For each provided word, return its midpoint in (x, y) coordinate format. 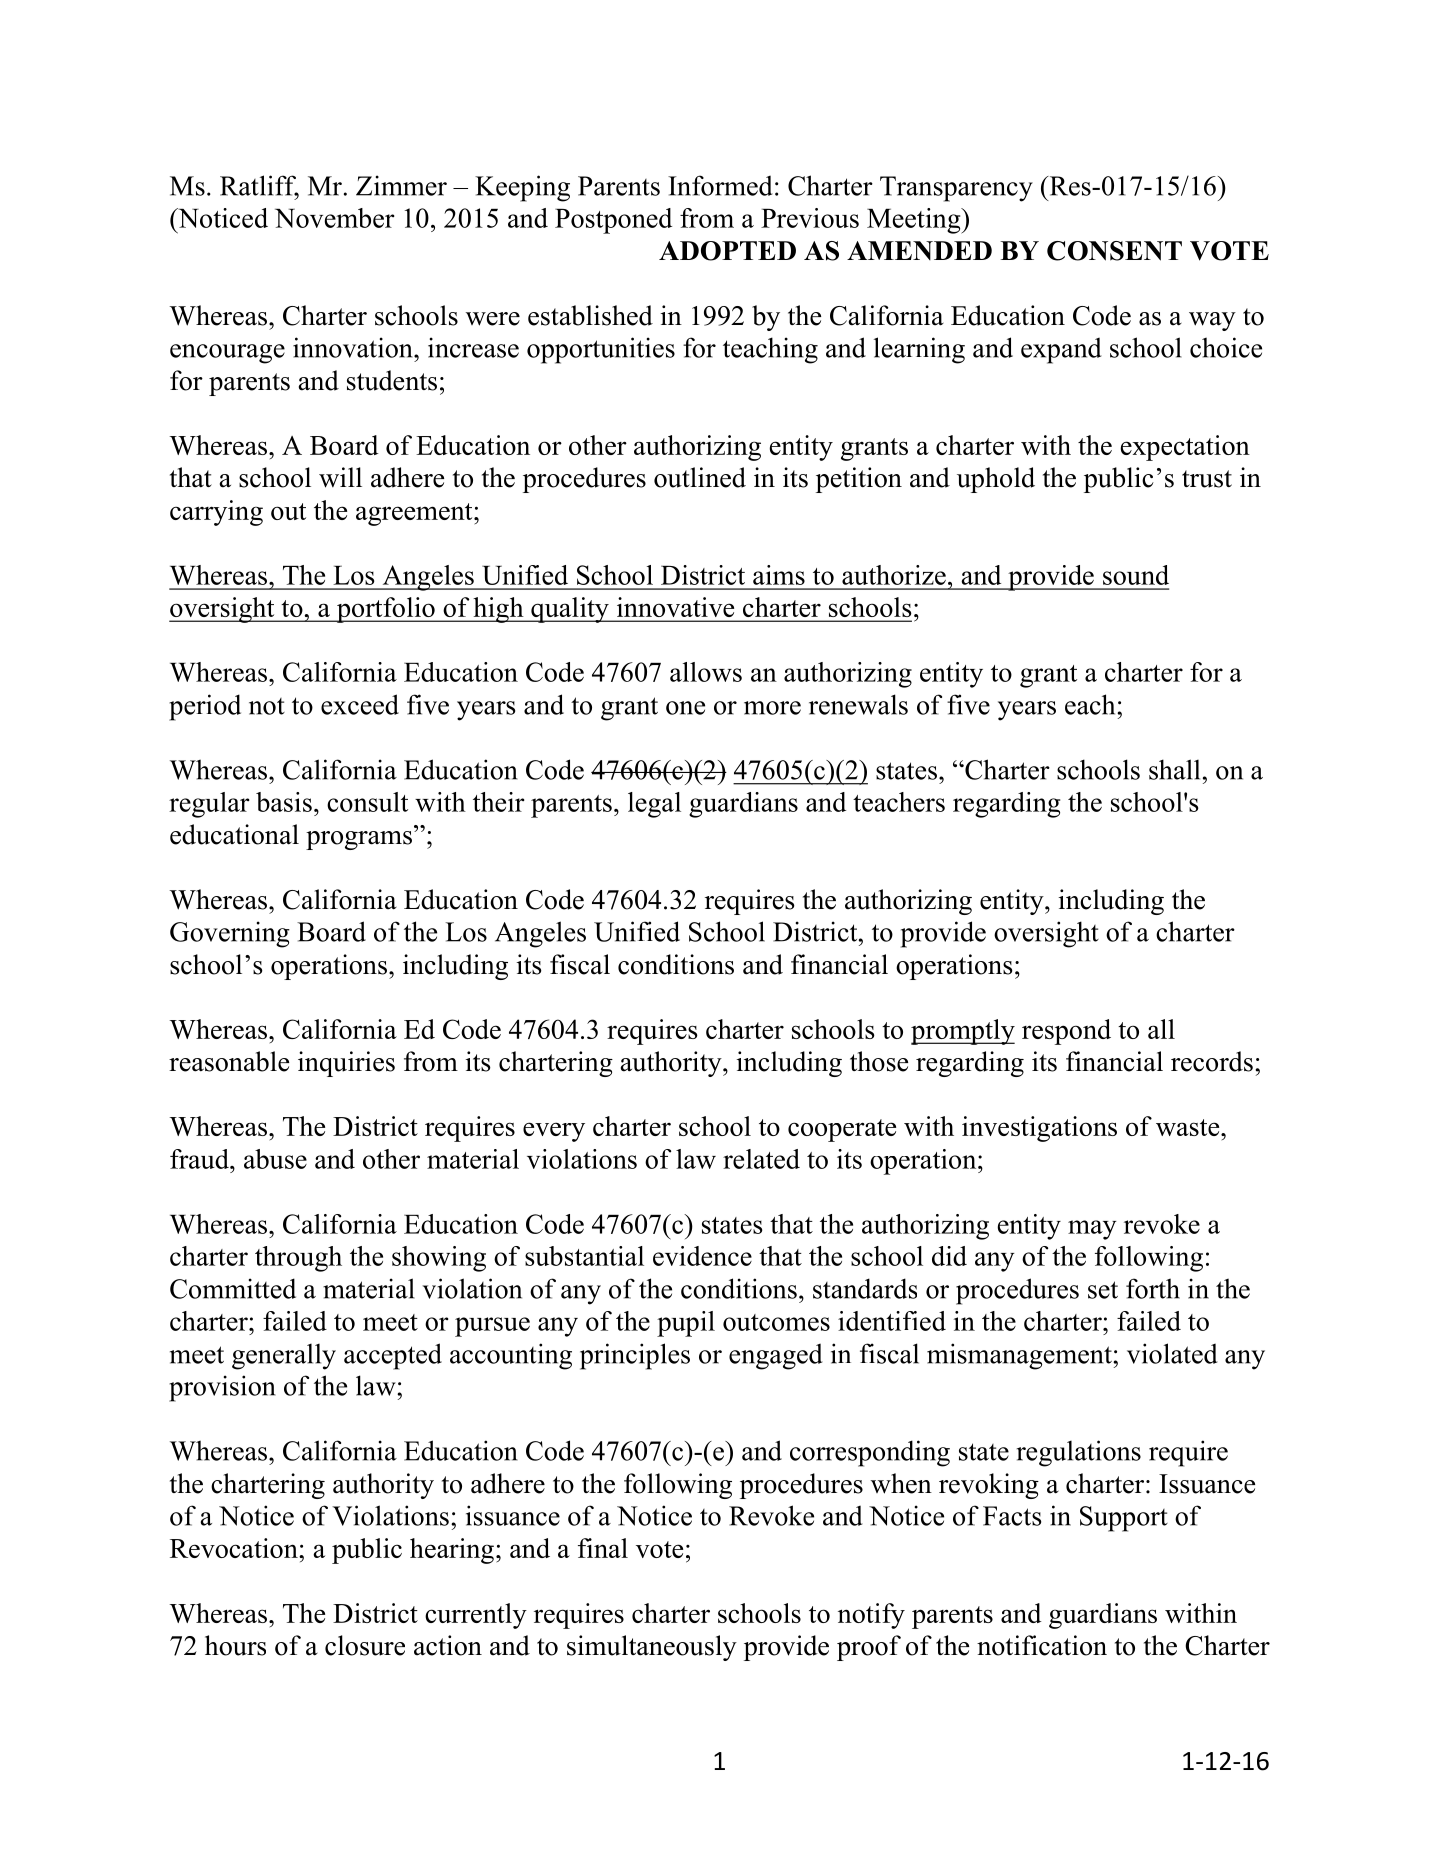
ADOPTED (727, 251)
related (761, 1159)
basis (284, 802)
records (1212, 1061)
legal (654, 805)
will (340, 477)
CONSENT (1114, 251)
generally (284, 1356)
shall (1174, 769)
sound (1136, 575)
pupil (686, 1324)
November (335, 218)
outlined (700, 477)
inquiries (346, 1064)
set (1103, 1290)
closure (365, 1645)
